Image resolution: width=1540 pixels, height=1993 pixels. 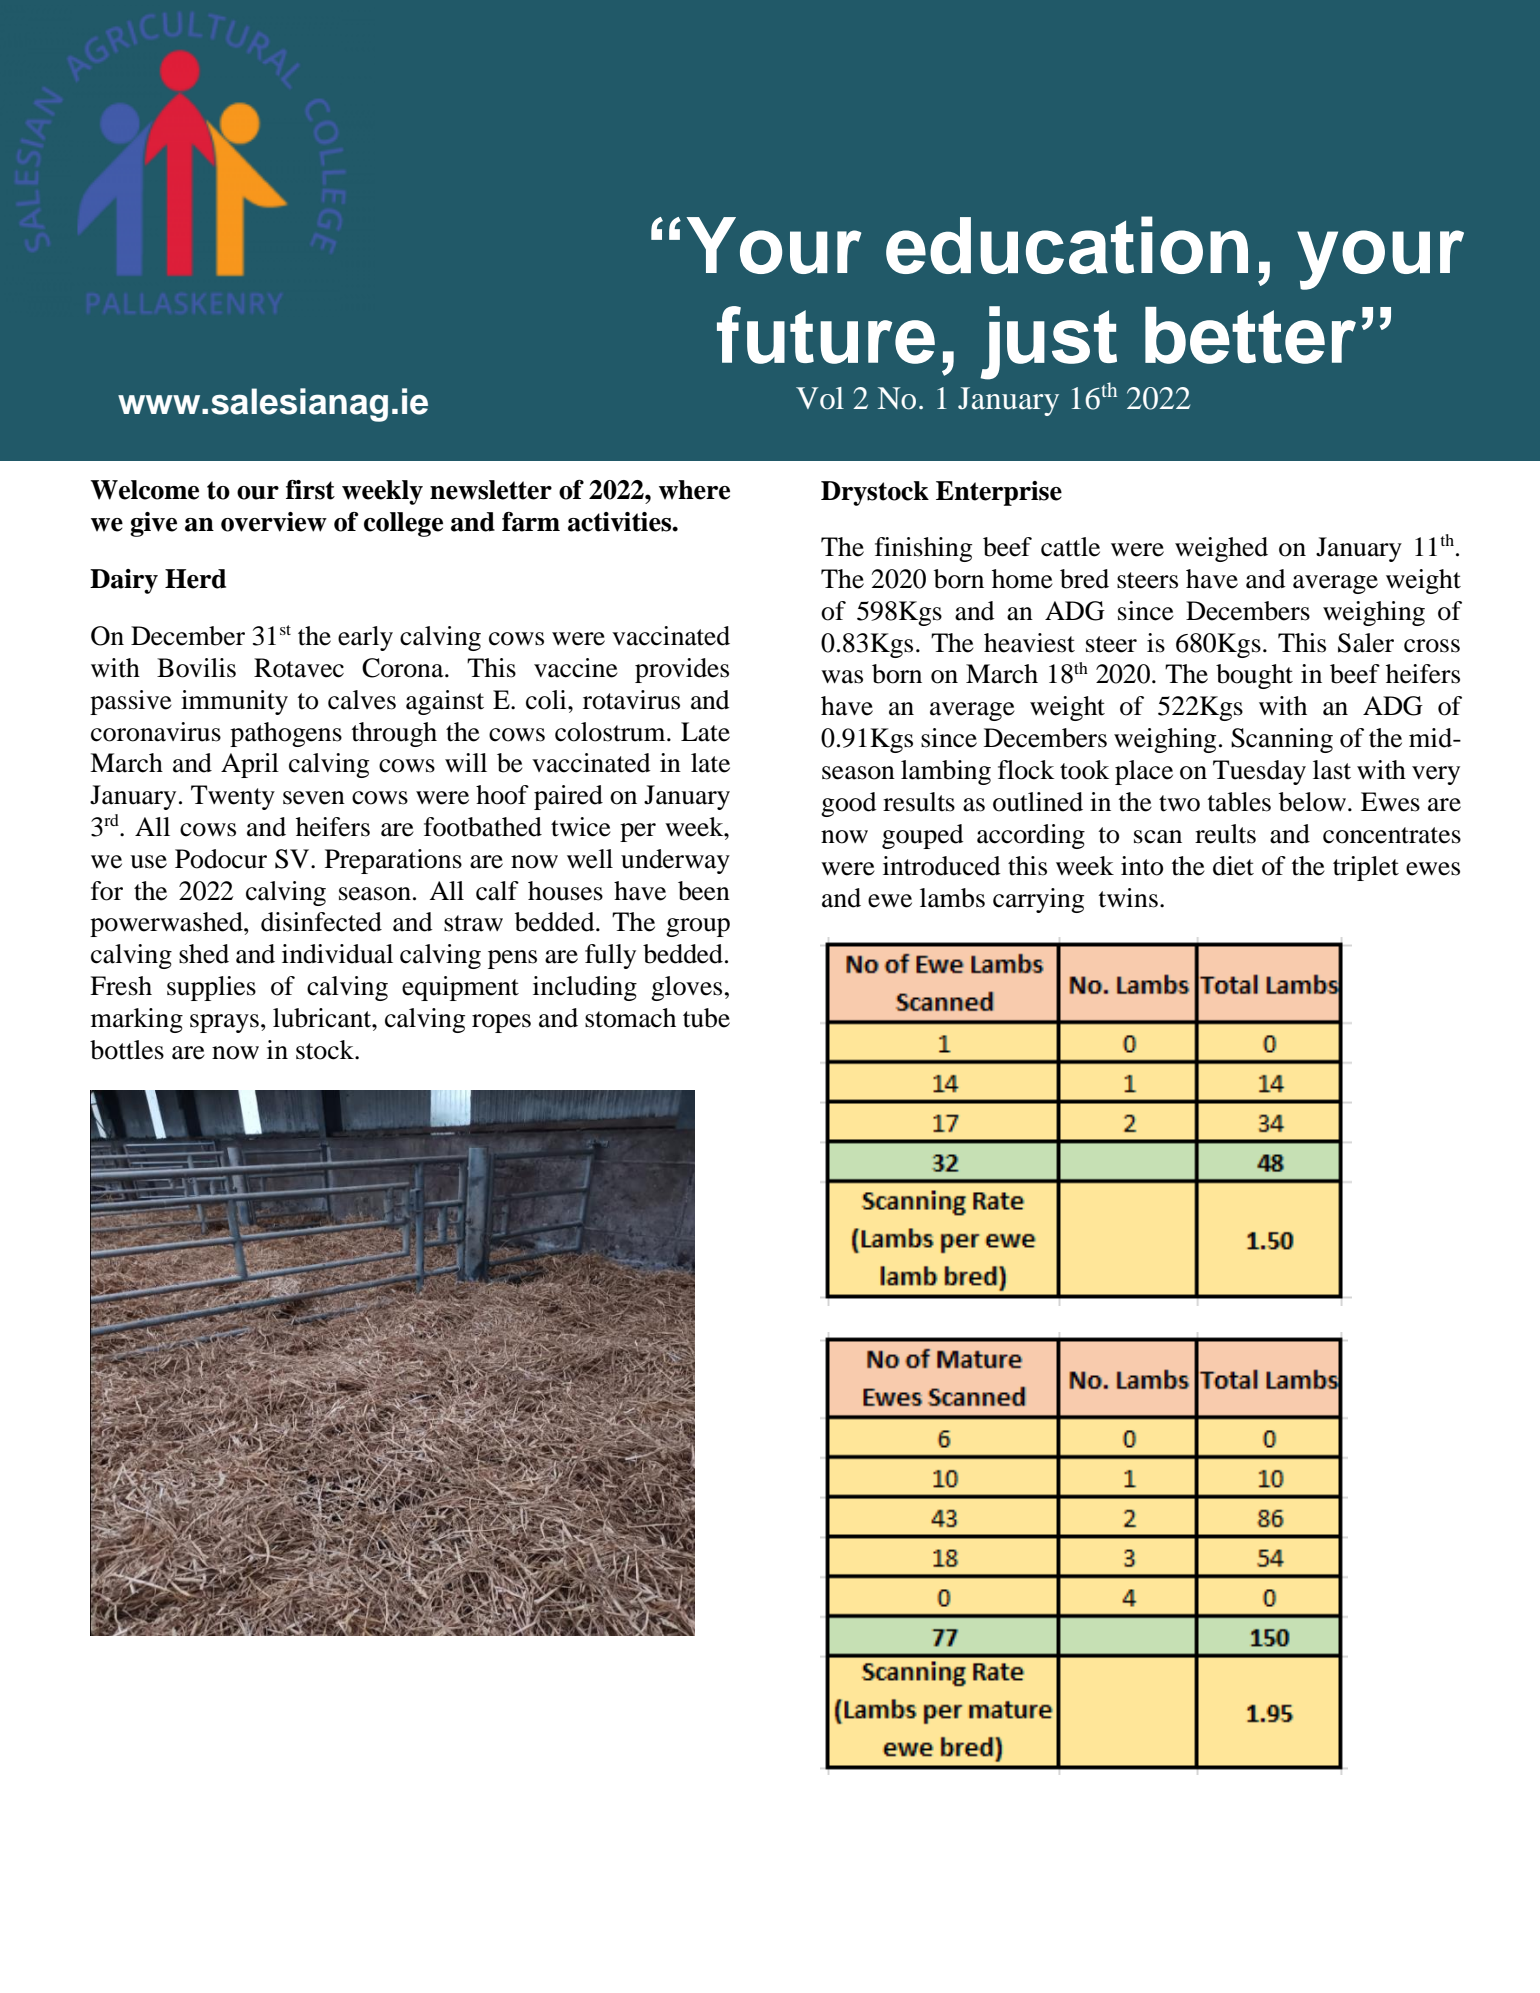 What do you see at coordinates (233, 797) in the screenshot?
I see `Twenty` at bounding box center [233, 797].
